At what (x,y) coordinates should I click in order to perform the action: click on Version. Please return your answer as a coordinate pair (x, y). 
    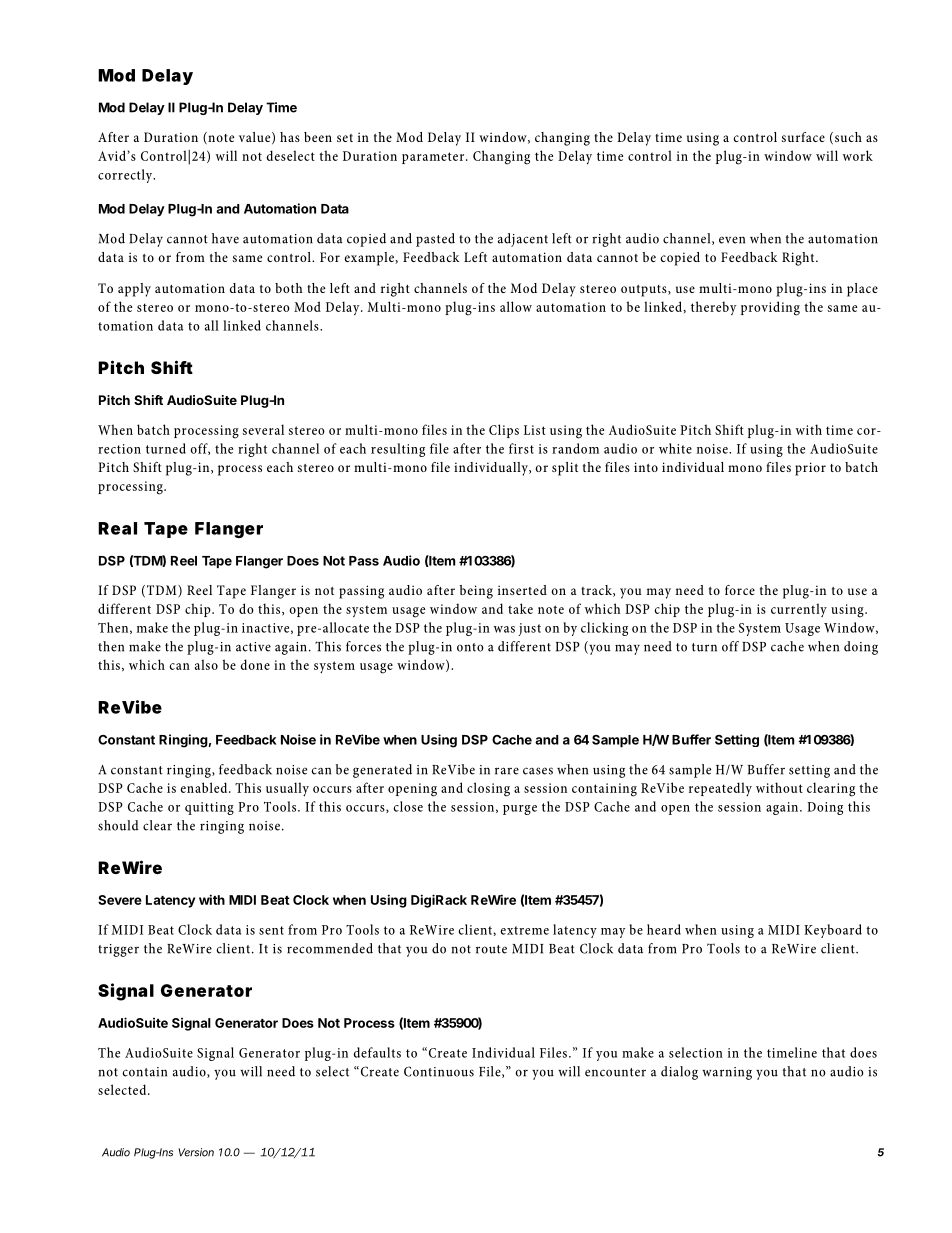
    Looking at the image, I should click on (196, 1152).
